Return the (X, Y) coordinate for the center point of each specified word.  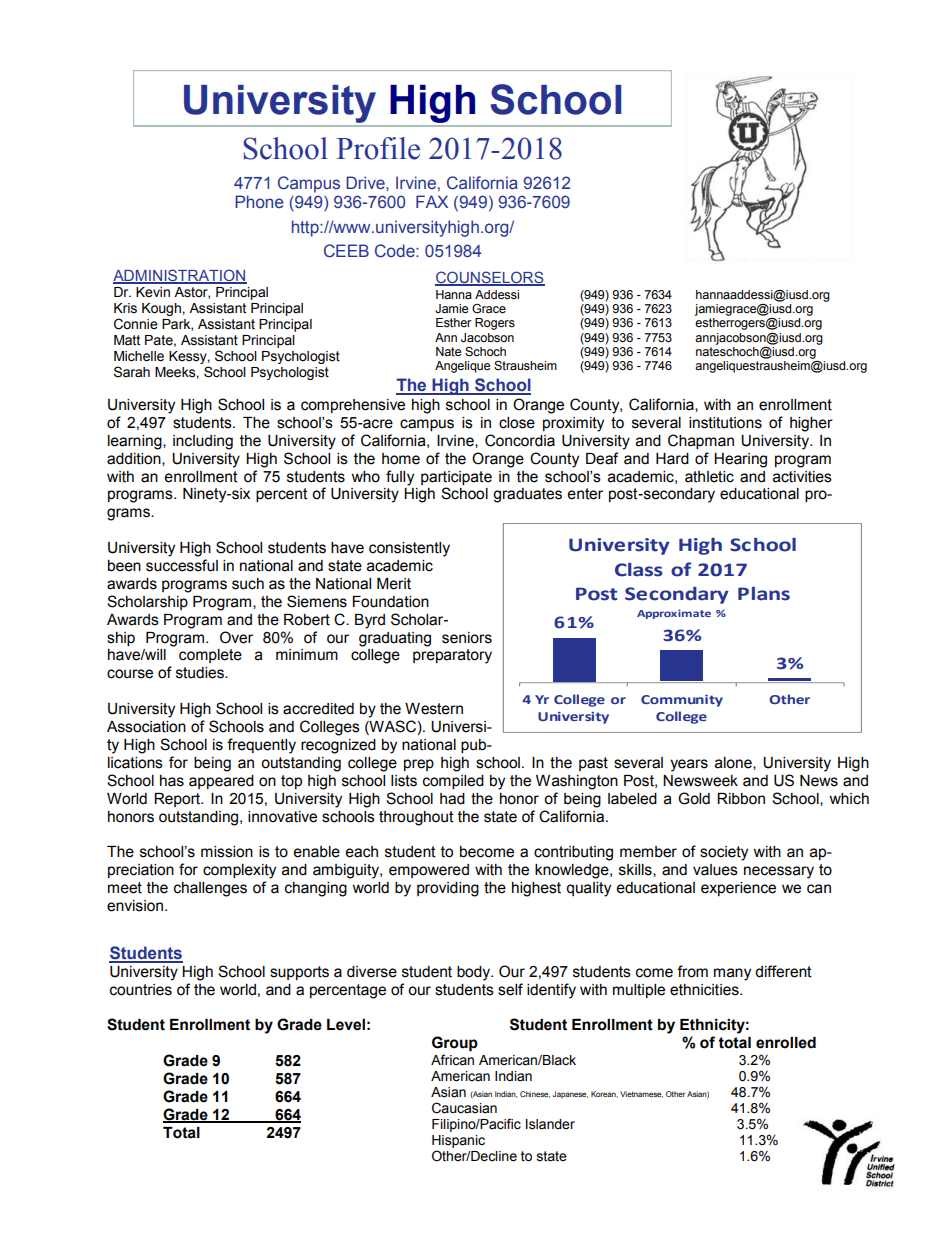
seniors (467, 638)
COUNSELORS (490, 278)
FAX (432, 201)
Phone (259, 202)
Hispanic (458, 1143)
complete (210, 656)
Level (346, 1025)
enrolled (786, 1043)
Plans (764, 594)
